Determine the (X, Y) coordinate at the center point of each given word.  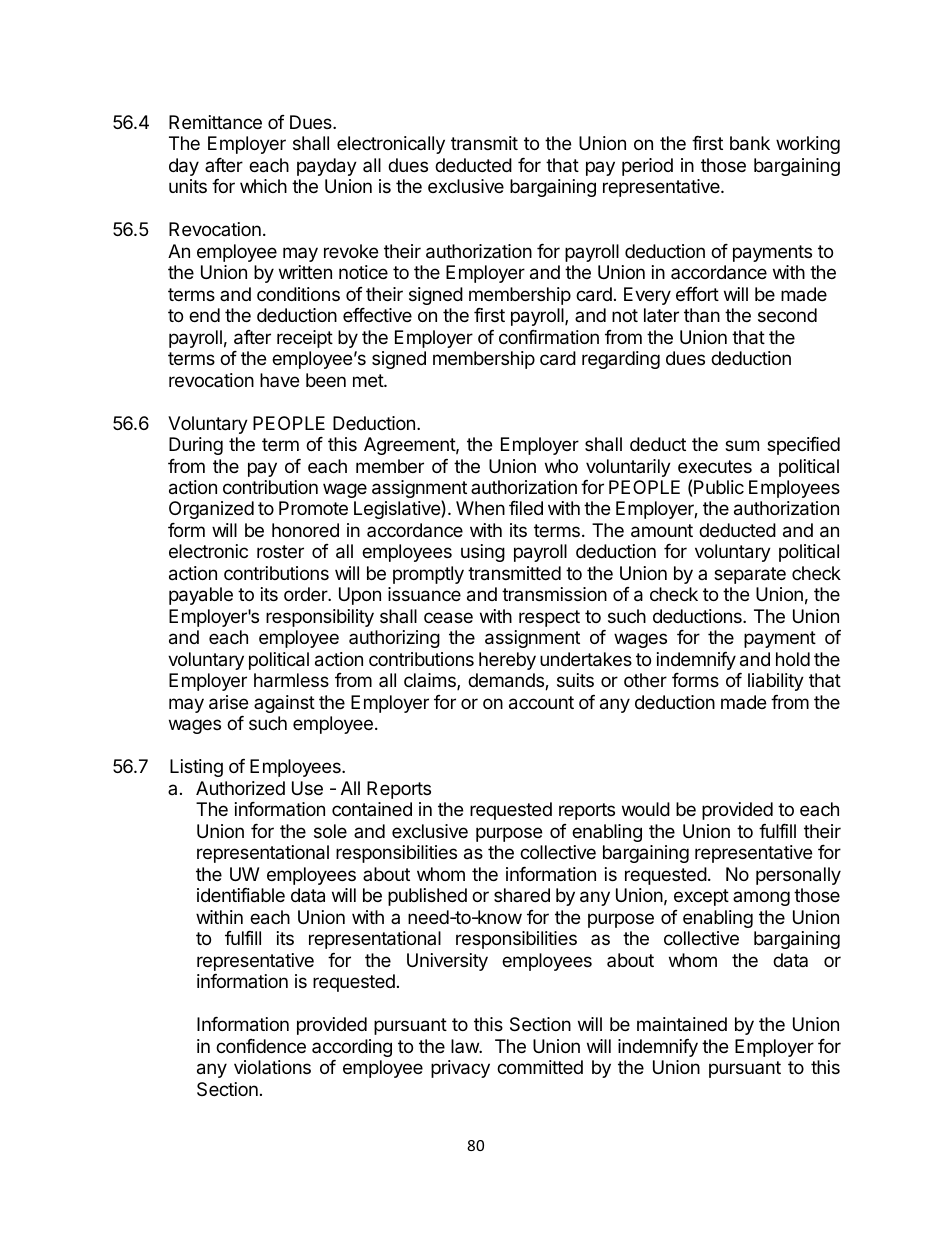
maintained (682, 1024)
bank (750, 143)
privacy (460, 1069)
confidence (261, 1046)
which (263, 186)
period (647, 167)
